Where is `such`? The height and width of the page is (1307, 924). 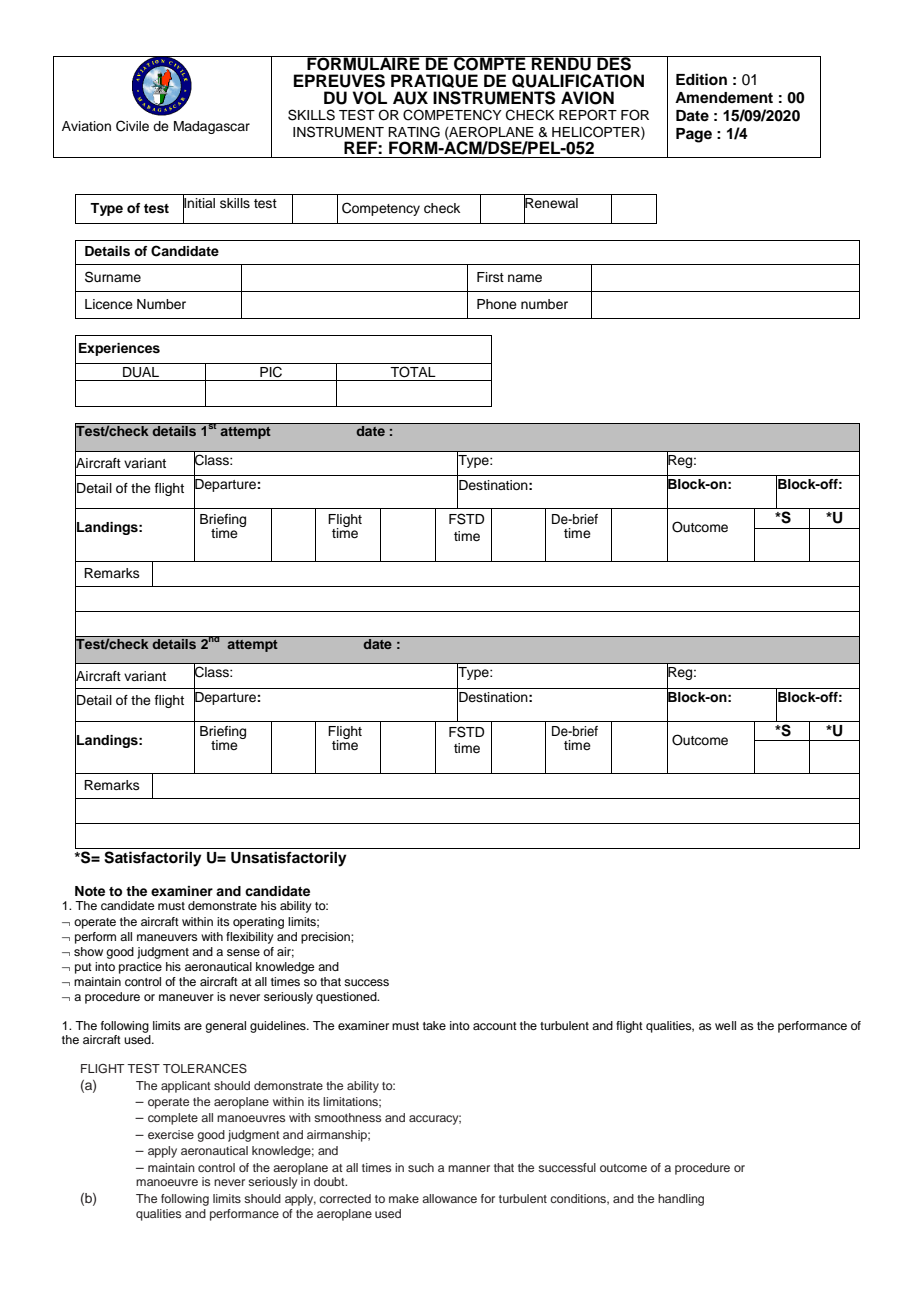
such is located at coordinates (421, 1167).
